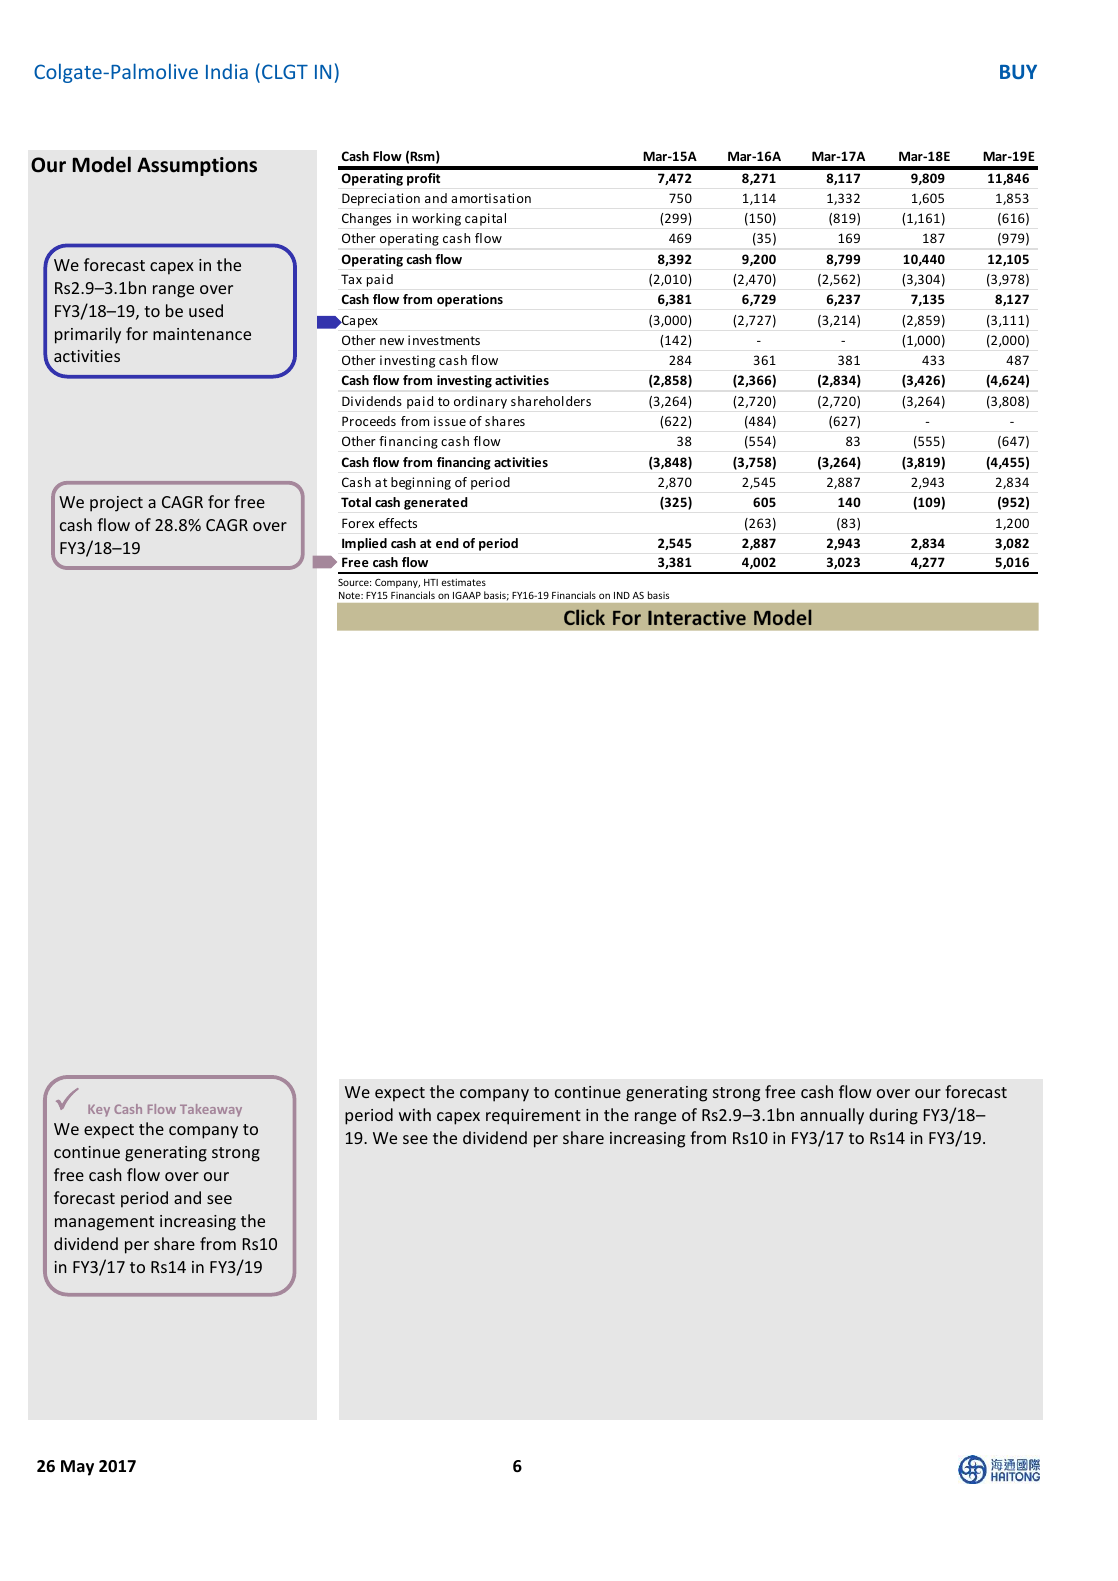 The height and width of the image is (1581, 1118). I want to click on during, so click(893, 1116).
